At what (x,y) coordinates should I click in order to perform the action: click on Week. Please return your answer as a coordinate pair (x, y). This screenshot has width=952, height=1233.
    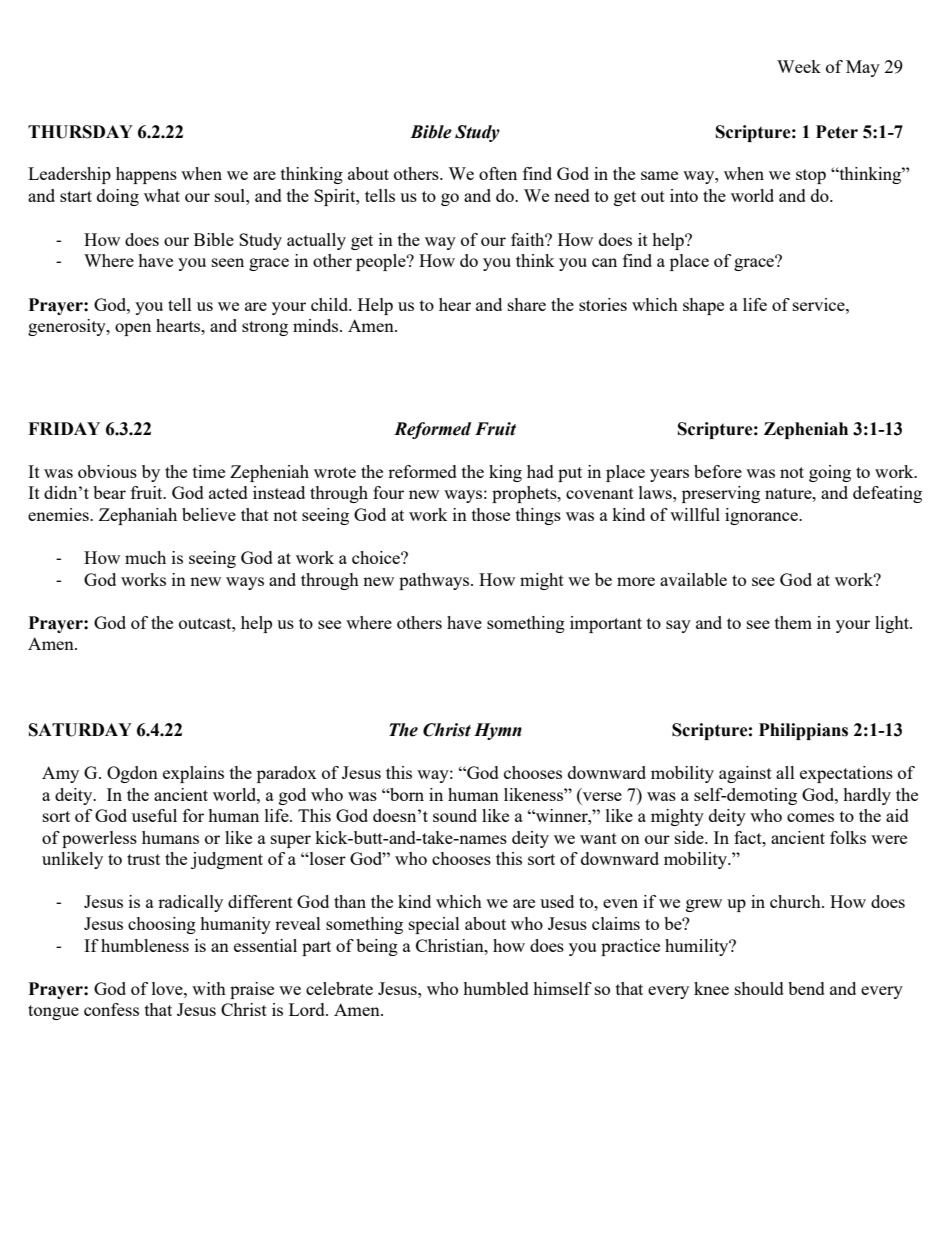
    Looking at the image, I should click on (799, 66).
